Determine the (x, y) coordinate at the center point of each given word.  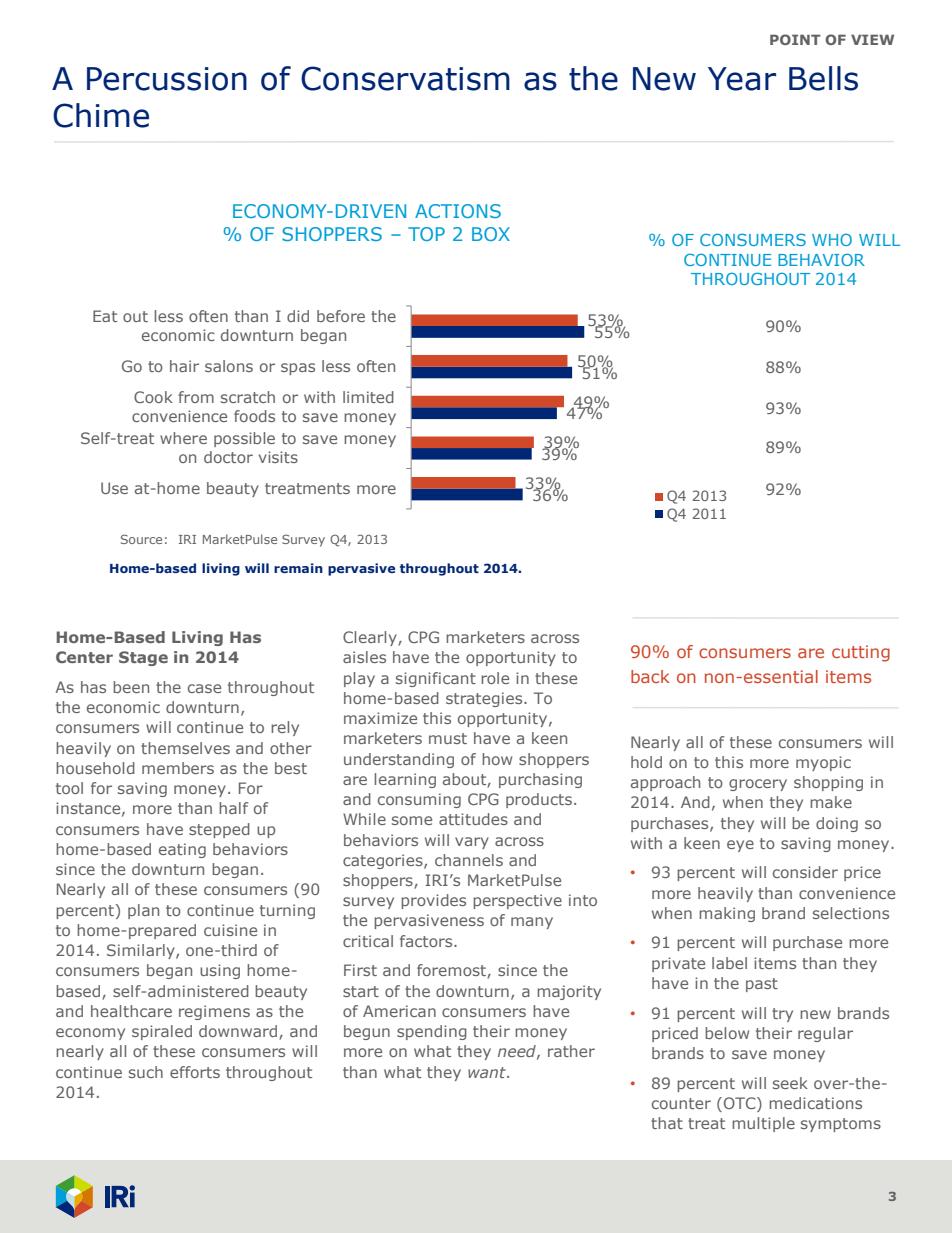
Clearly (371, 638)
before (341, 316)
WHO (832, 240)
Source (141, 539)
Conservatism (405, 78)
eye (740, 846)
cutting (861, 653)
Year (742, 79)
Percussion (167, 79)
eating (182, 850)
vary (472, 843)
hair (184, 366)
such (146, 1072)
